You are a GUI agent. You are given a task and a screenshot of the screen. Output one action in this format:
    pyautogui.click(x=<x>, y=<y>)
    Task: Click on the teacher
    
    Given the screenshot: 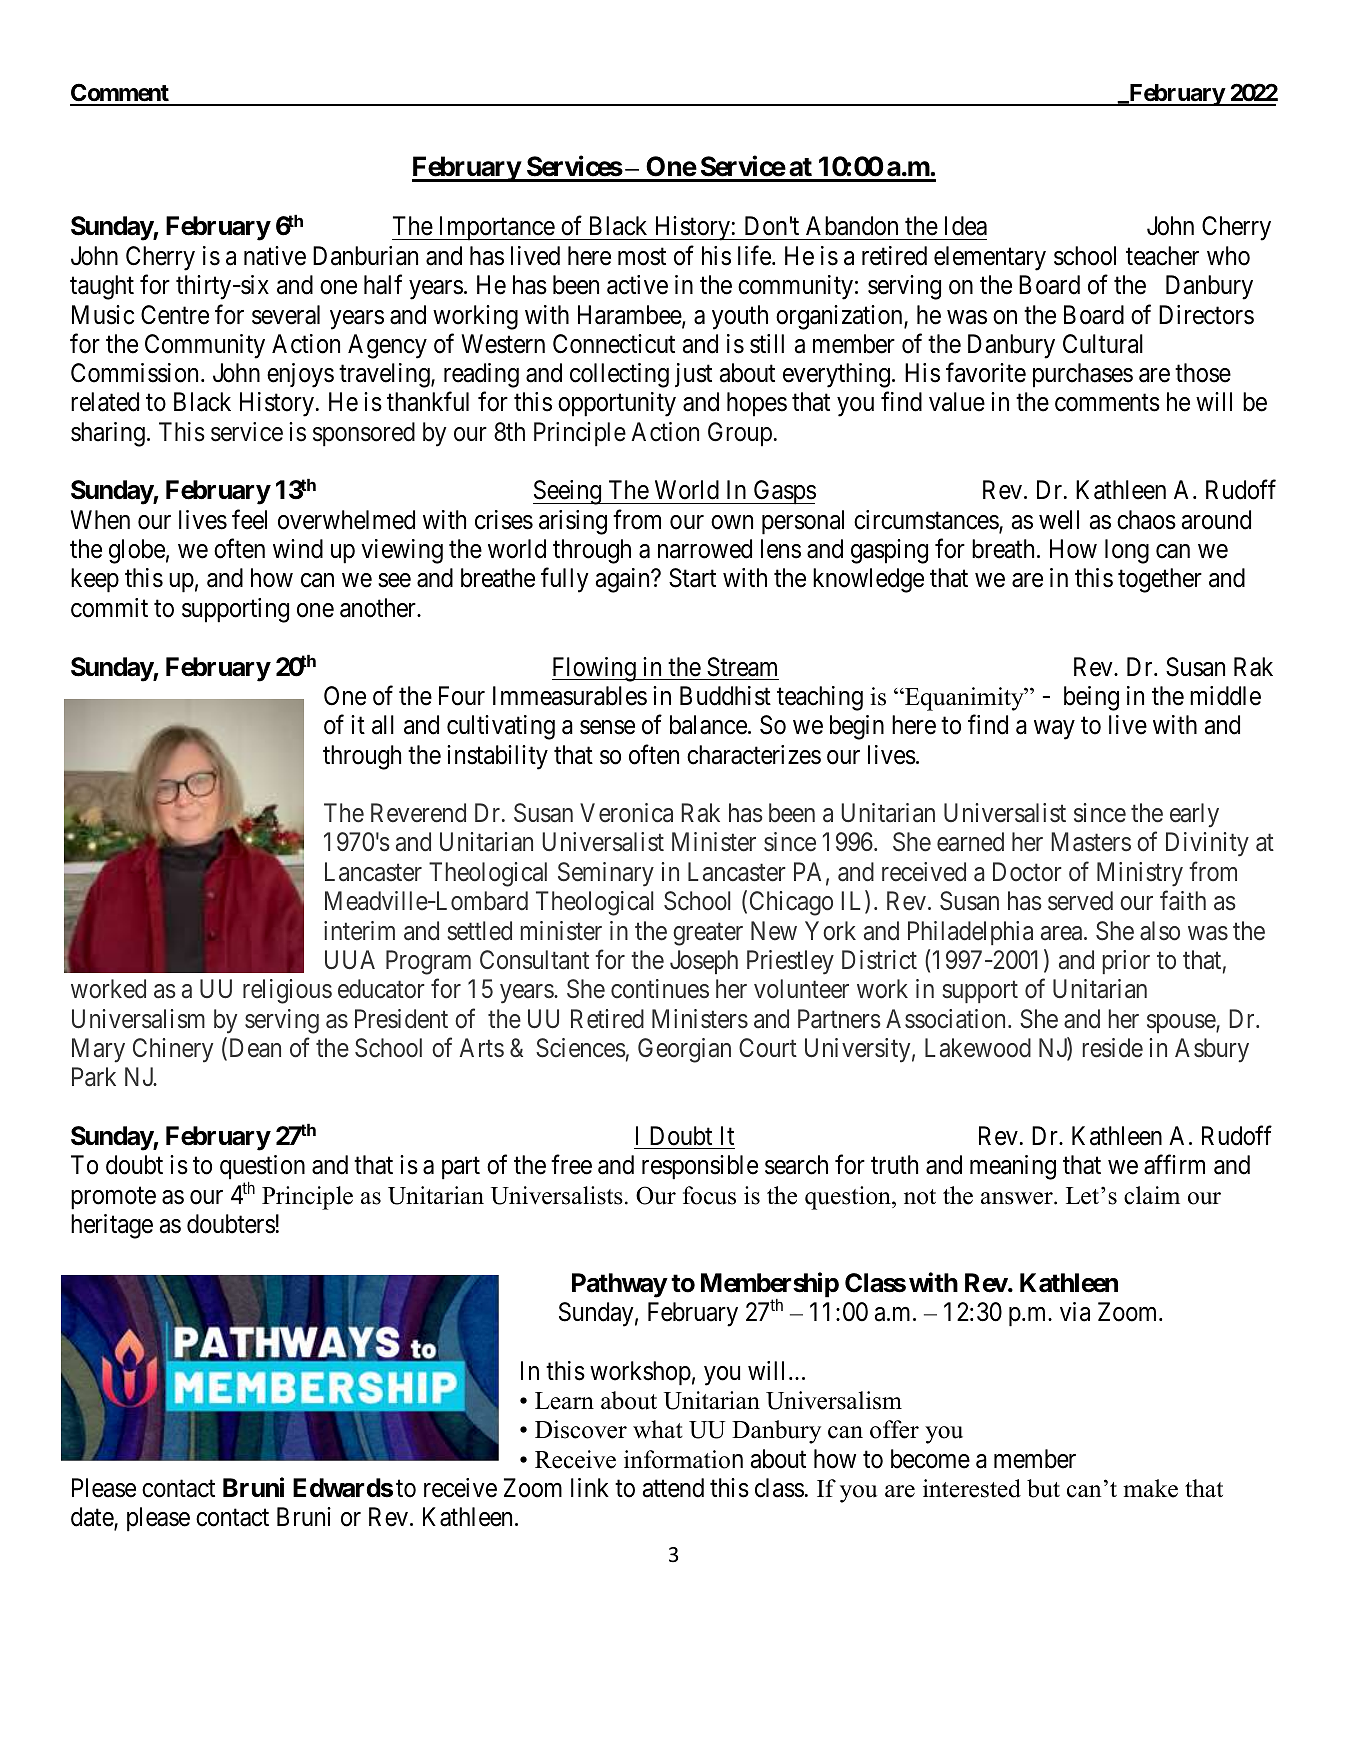 What is the action you would take?
    pyautogui.click(x=1162, y=256)
